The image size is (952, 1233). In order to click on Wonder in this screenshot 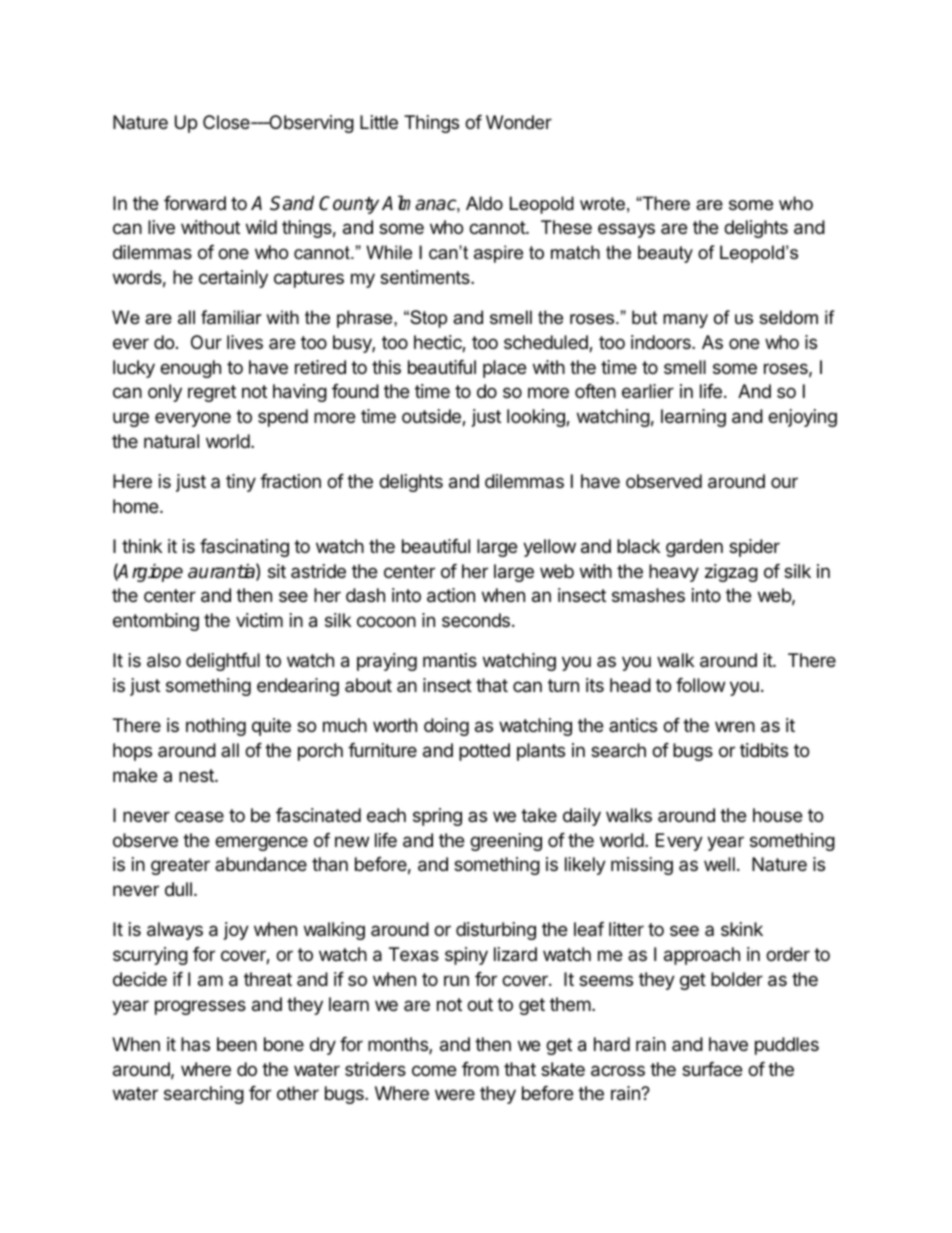, I will do `click(519, 122)`.
